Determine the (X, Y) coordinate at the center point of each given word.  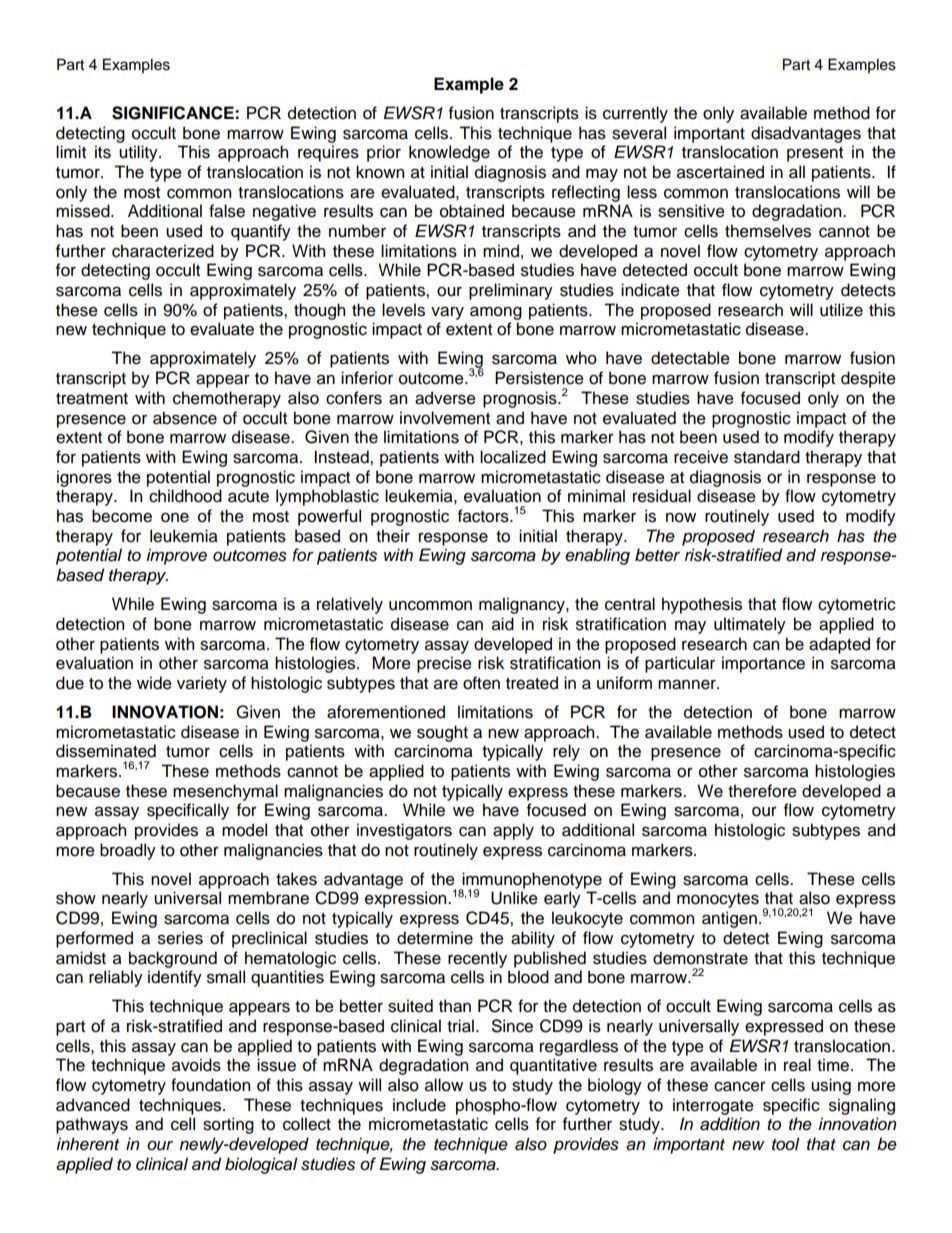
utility (139, 153)
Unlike (514, 898)
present (815, 154)
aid (503, 624)
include (419, 1105)
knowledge (449, 153)
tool (786, 1144)
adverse (445, 398)
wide (154, 683)
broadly (128, 851)
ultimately (750, 625)
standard (767, 457)
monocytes (718, 900)
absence (185, 418)
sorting (228, 1125)
